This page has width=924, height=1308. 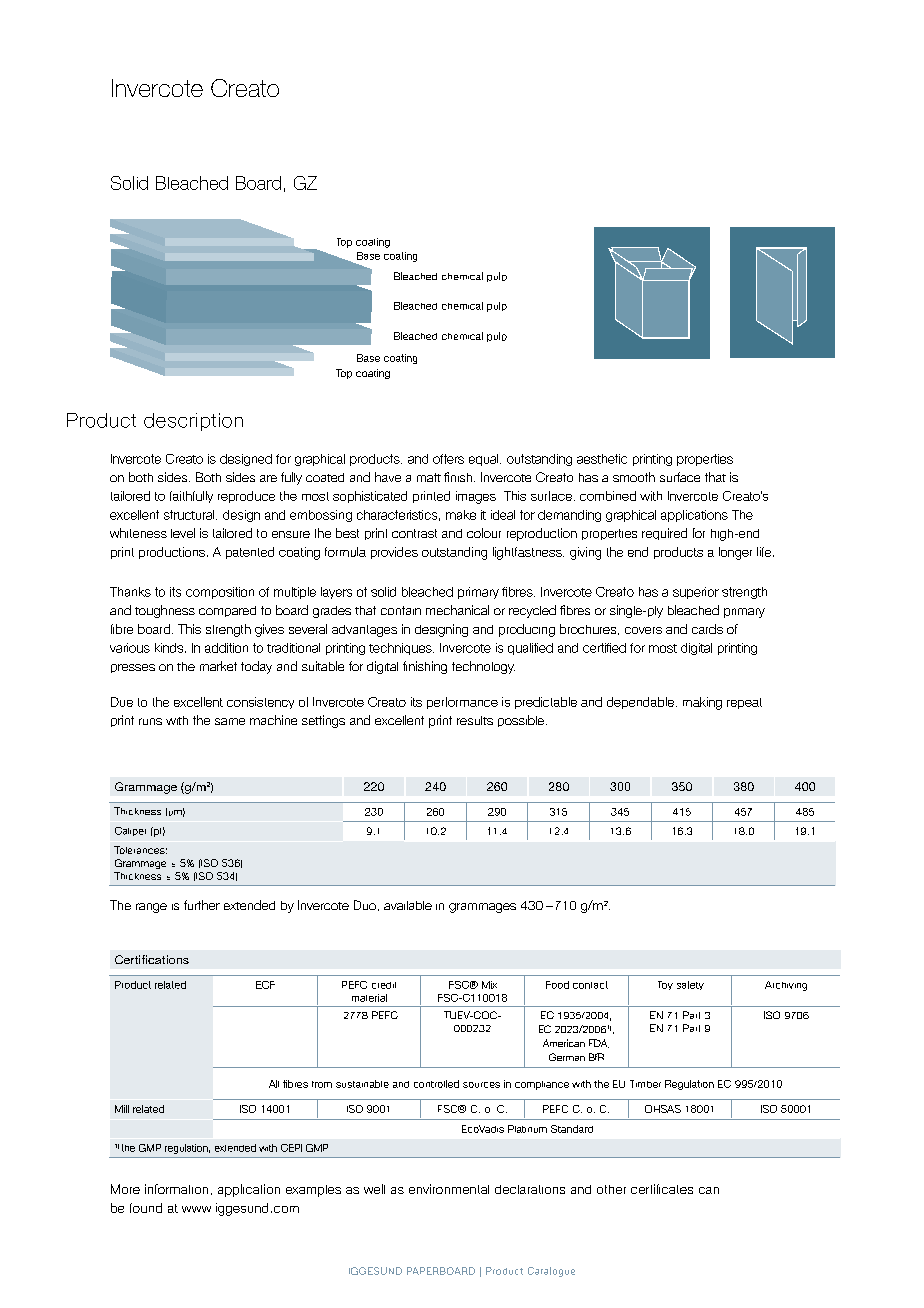 What do you see at coordinates (146, 1208) in the page?
I see `found` at bounding box center [146, 1208].
